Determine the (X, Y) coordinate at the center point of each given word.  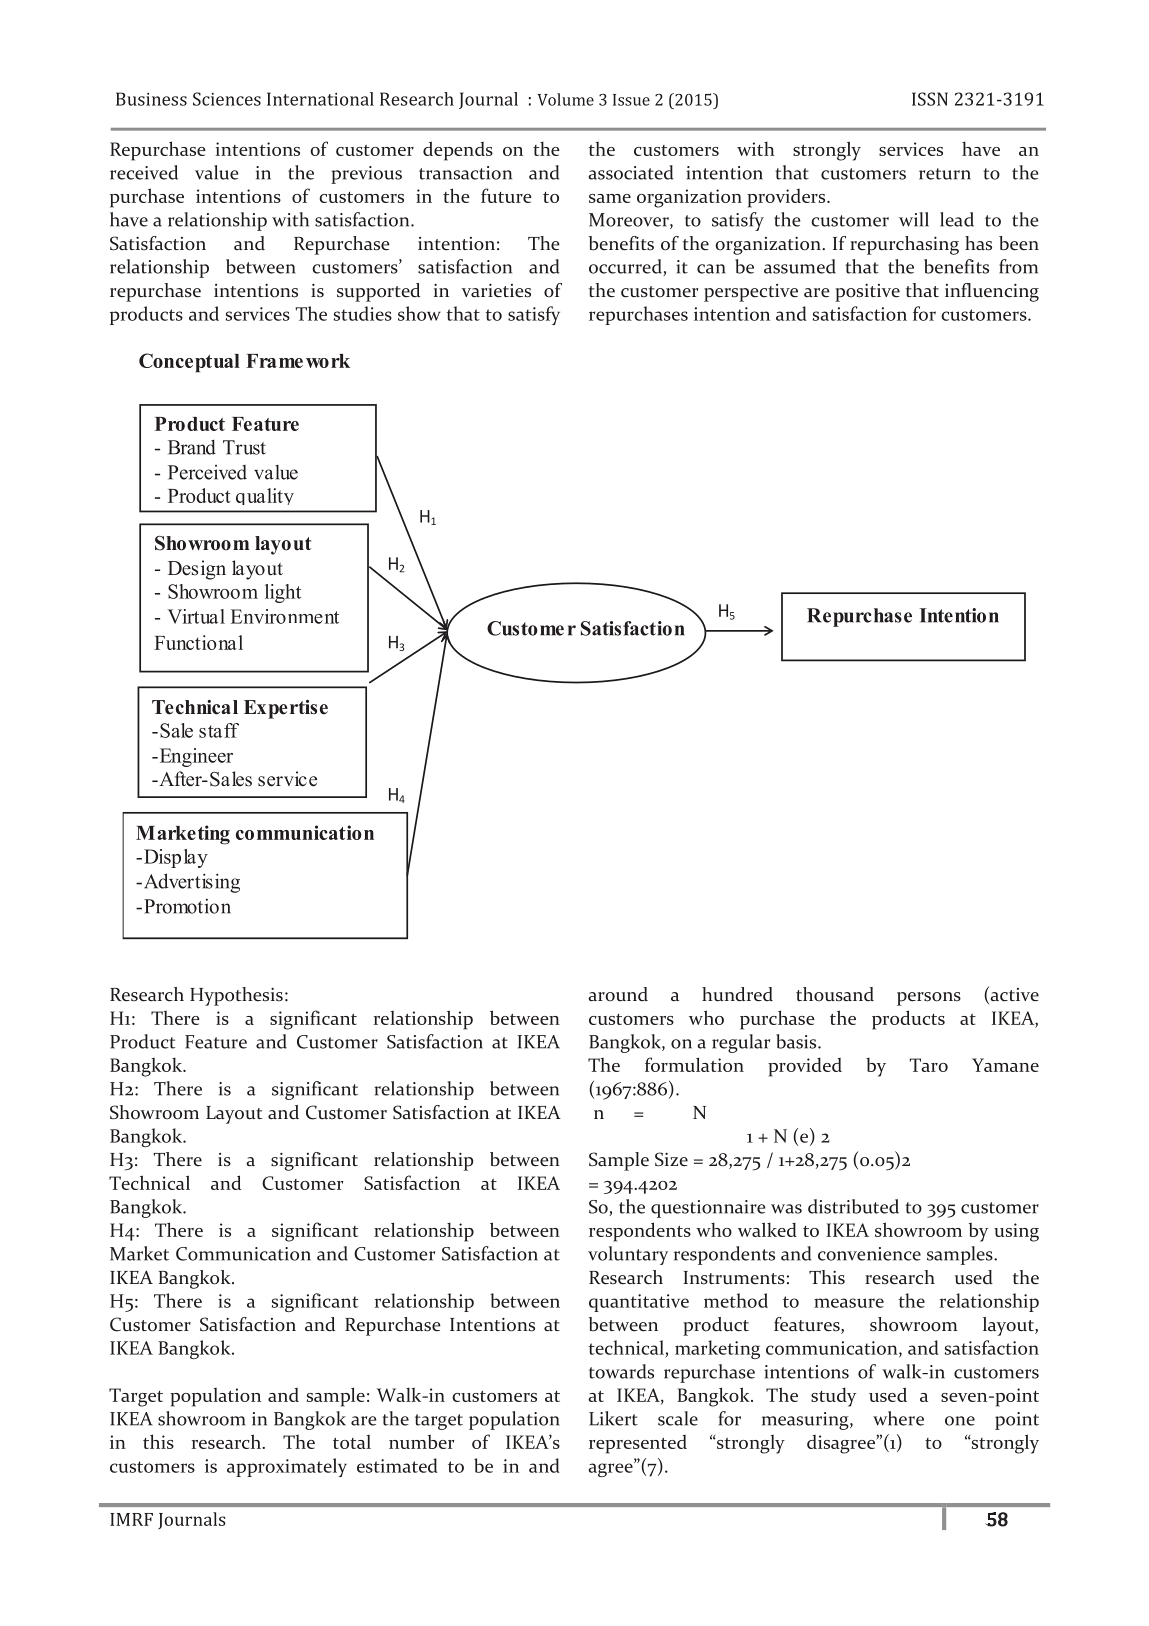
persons (929, 999)
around (618, 994)
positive (867, 293)
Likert (613, 1418)
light (283, 593)
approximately (287, 1467)
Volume (565, 99)
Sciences (227, 99)
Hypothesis (236, 996)
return (945, 174)
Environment (285, 616)
